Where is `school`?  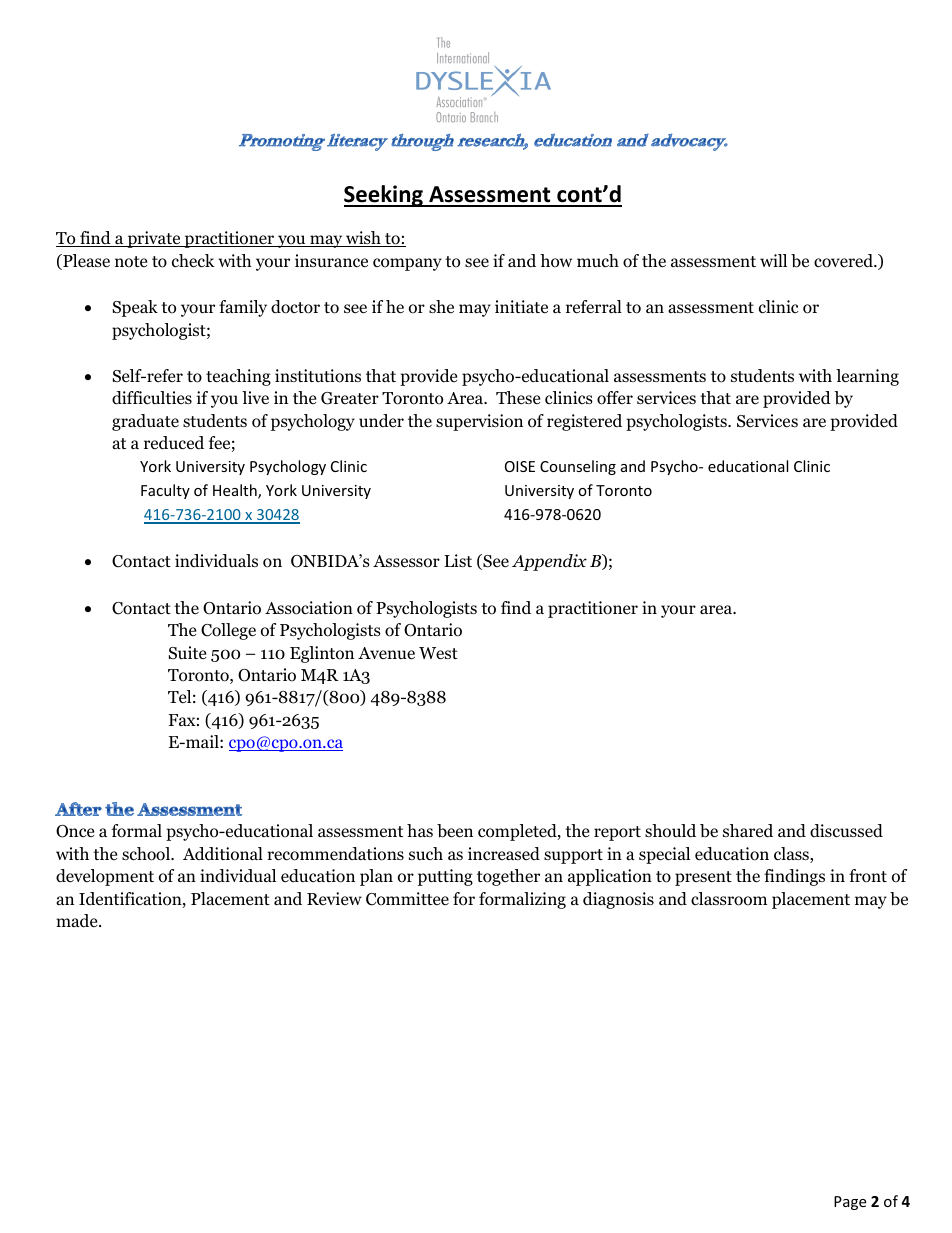 school is located at coordinates (147, 854).
